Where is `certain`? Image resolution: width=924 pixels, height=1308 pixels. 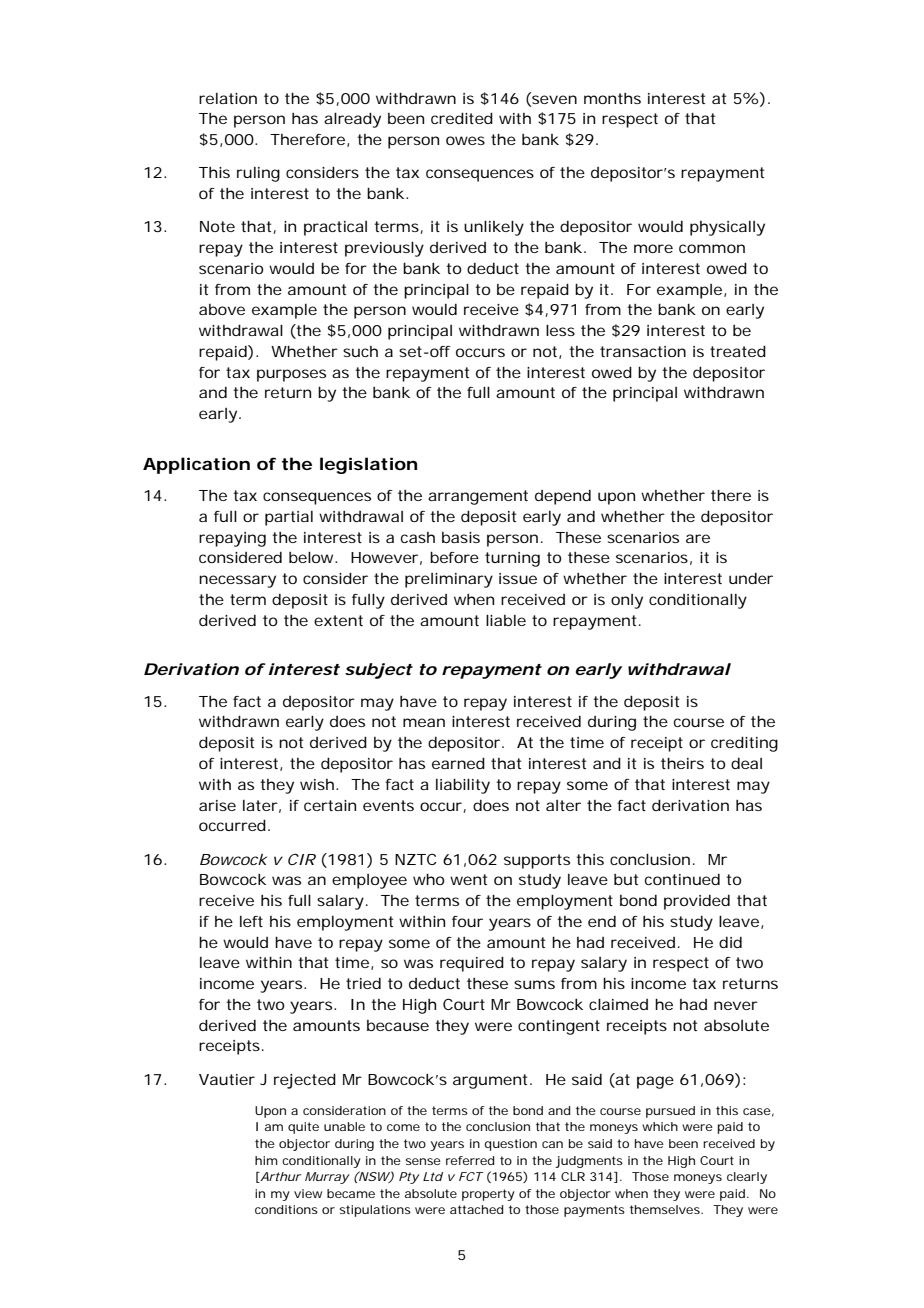 certain is located at coordinates (330, 805).
